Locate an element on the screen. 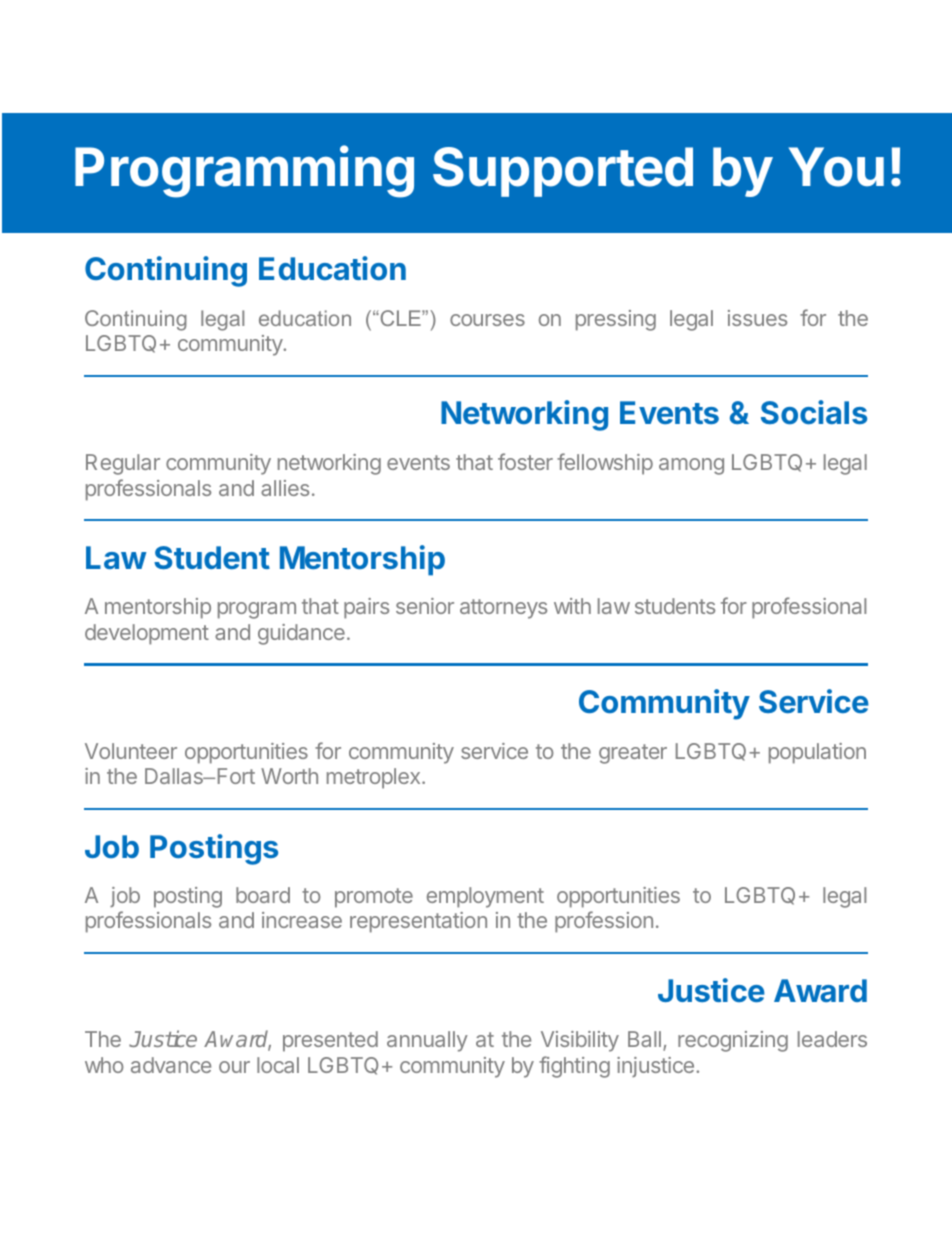 The image size is (952, 1233). among is located at coordinates (691, 466).
